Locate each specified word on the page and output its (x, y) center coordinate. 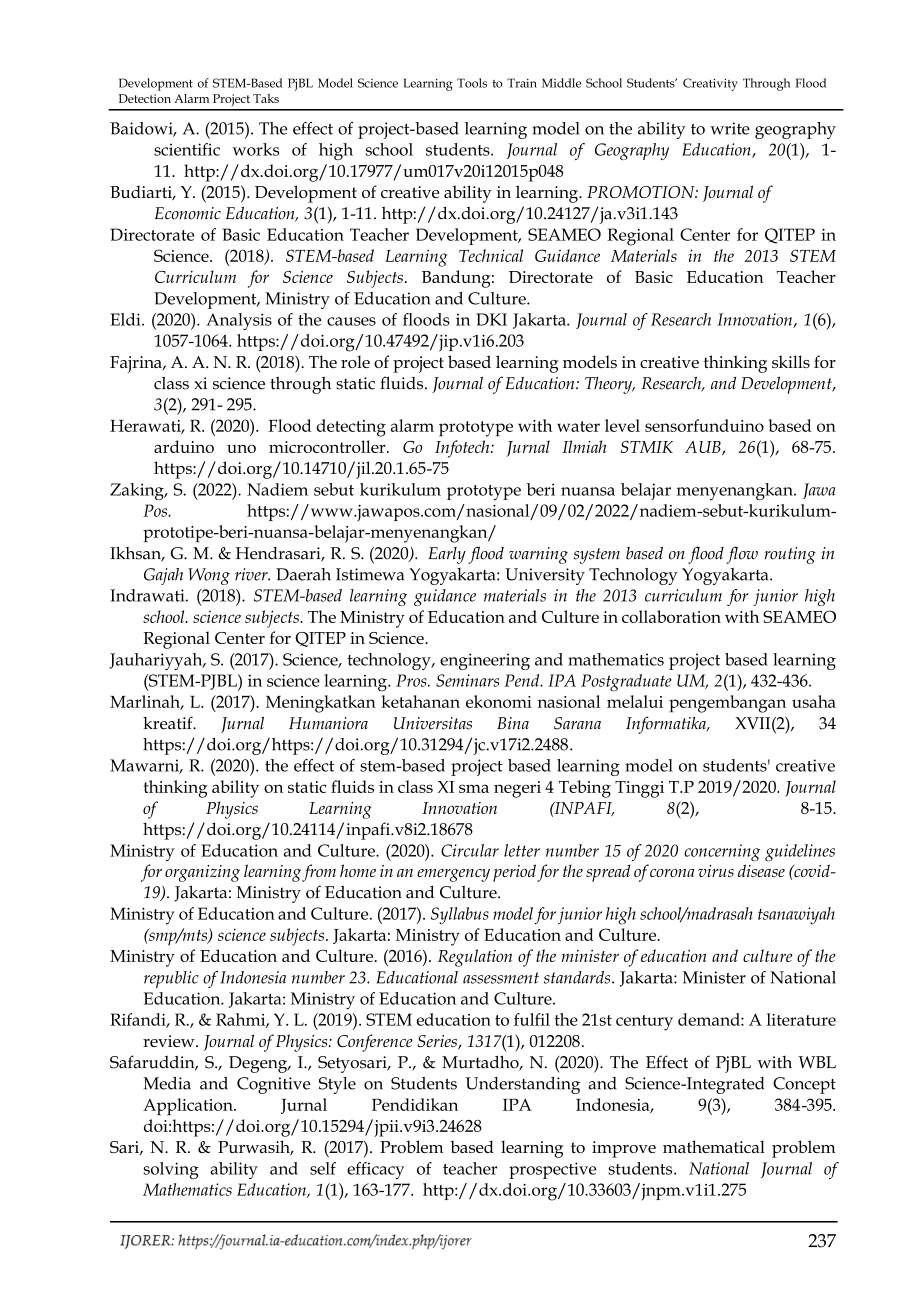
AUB (704, 448)
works (255, 149)
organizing (202, 873)
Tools (472, 83)
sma (474, 788)
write (730, 128)
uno (241, 449)
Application (189, 1107)
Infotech (463, 449)
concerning (722, 853)
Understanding (523, 1085)
